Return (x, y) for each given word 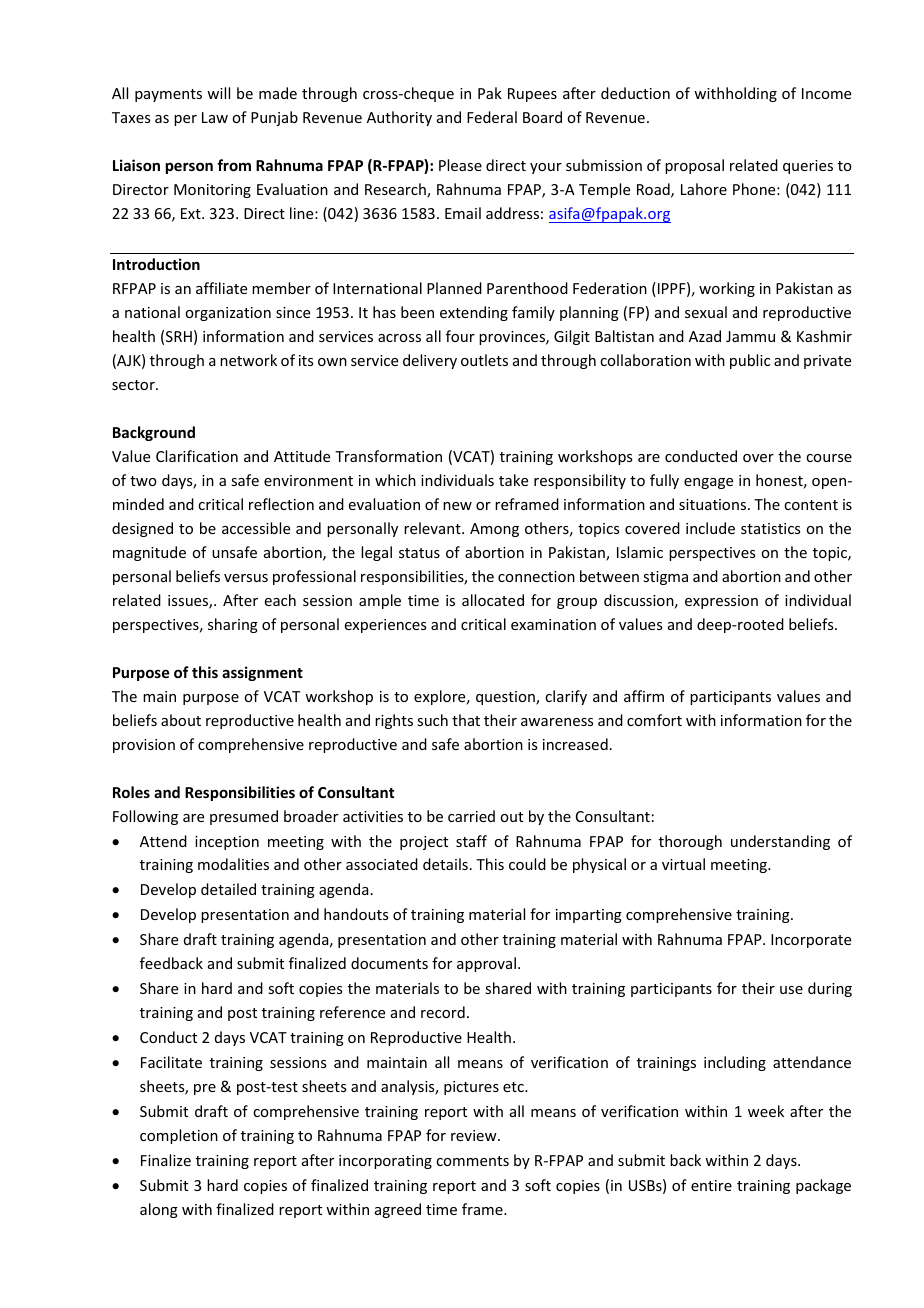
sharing (233, 625)
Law (215, 117)
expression (721, 602)
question (506, 698)
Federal (492, 117)
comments (472, 1161)
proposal (694, 166)
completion (179, 1136)
